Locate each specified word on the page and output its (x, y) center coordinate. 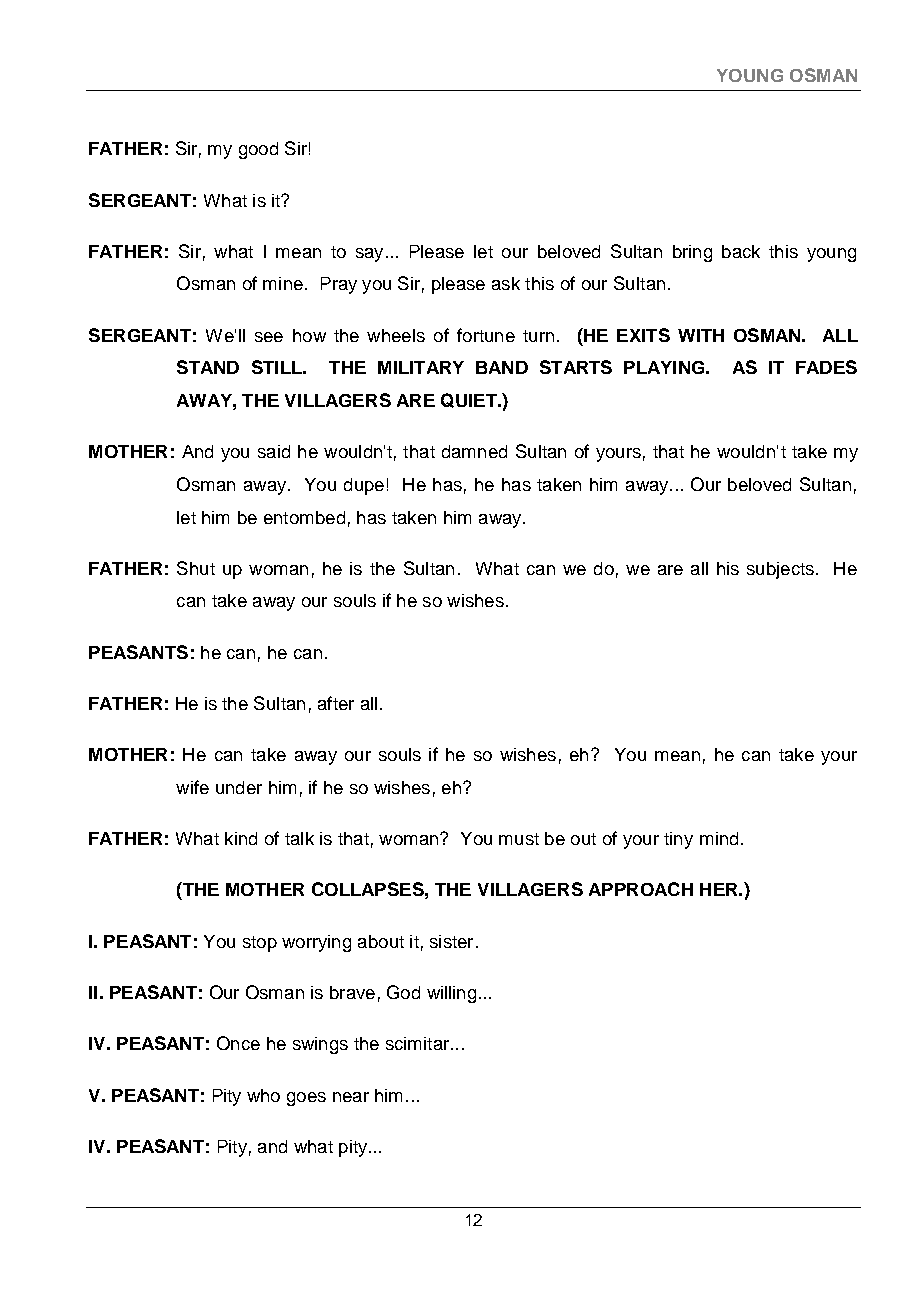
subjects (780, 570)
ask (506, 283)
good (258, 150)
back (741, 251)
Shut (196, 568)
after (336, 703)
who (263, 1095)
